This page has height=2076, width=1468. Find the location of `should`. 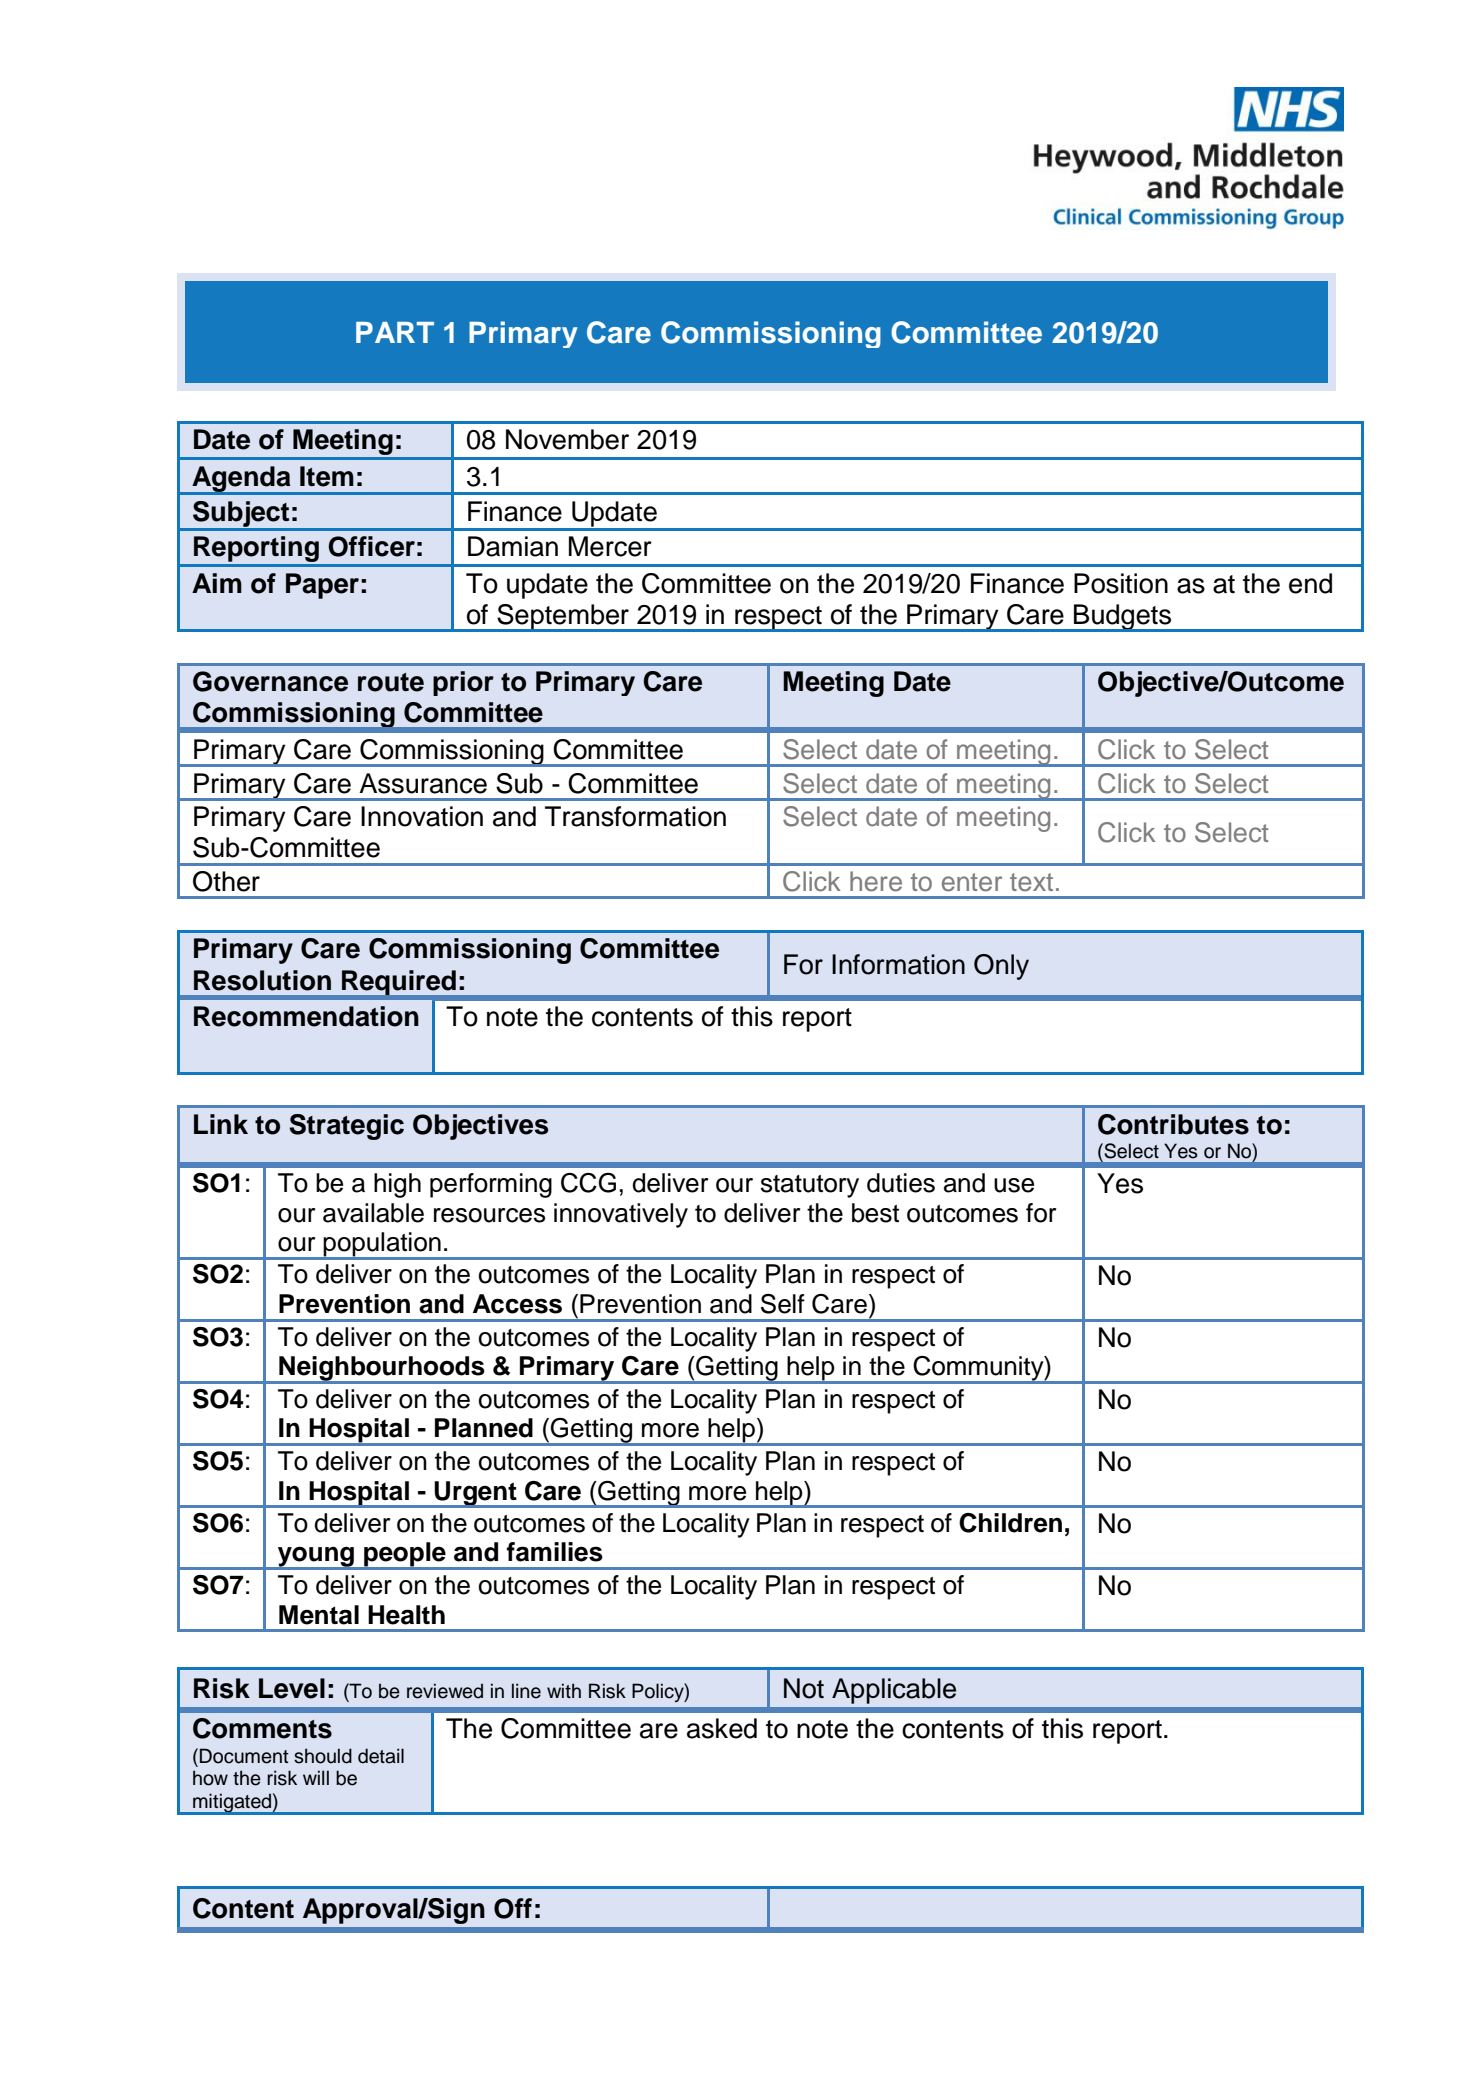

should is located at coordinates (323, 1756).
